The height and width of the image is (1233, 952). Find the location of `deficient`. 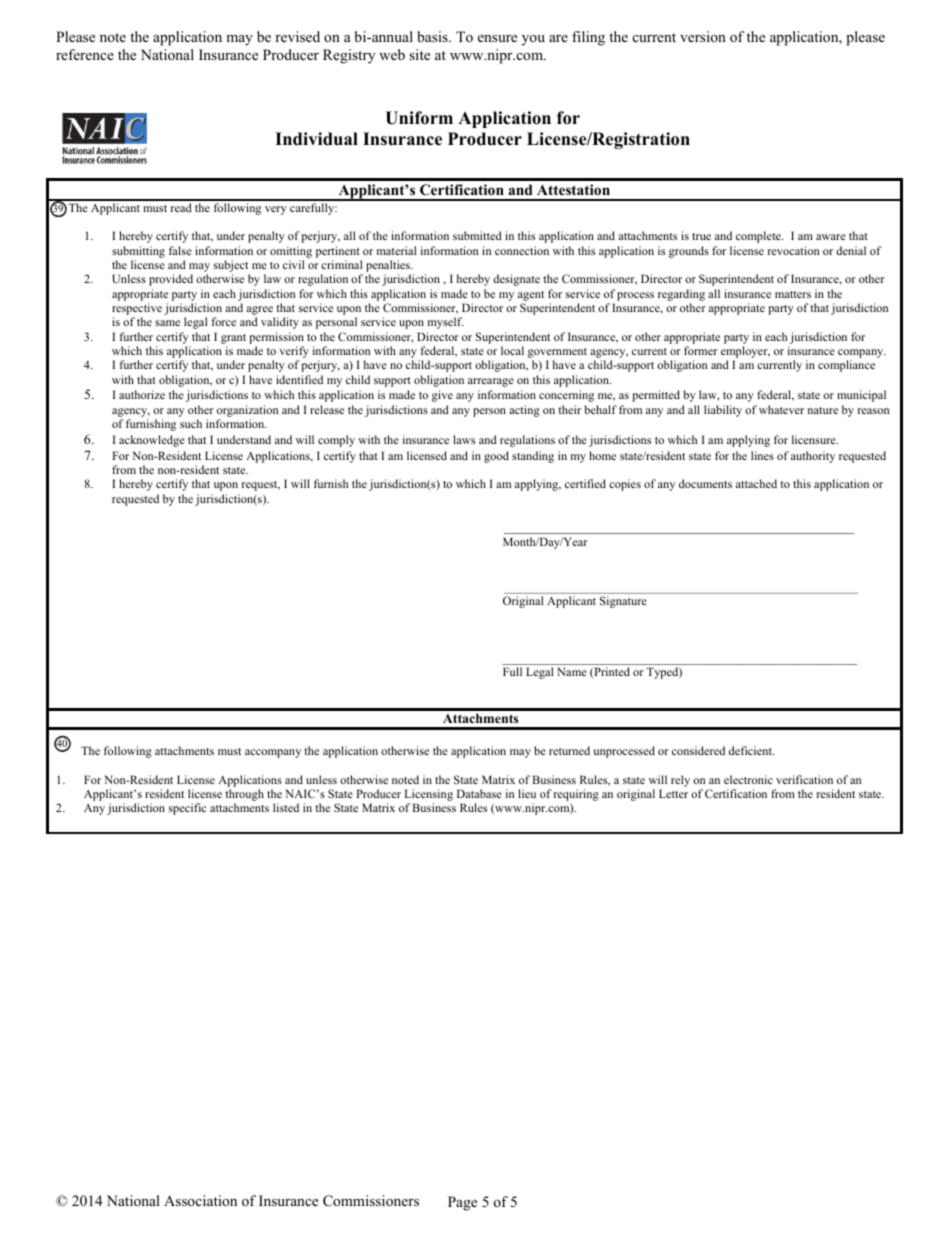

deficient is located at coordinates (751, 750).
